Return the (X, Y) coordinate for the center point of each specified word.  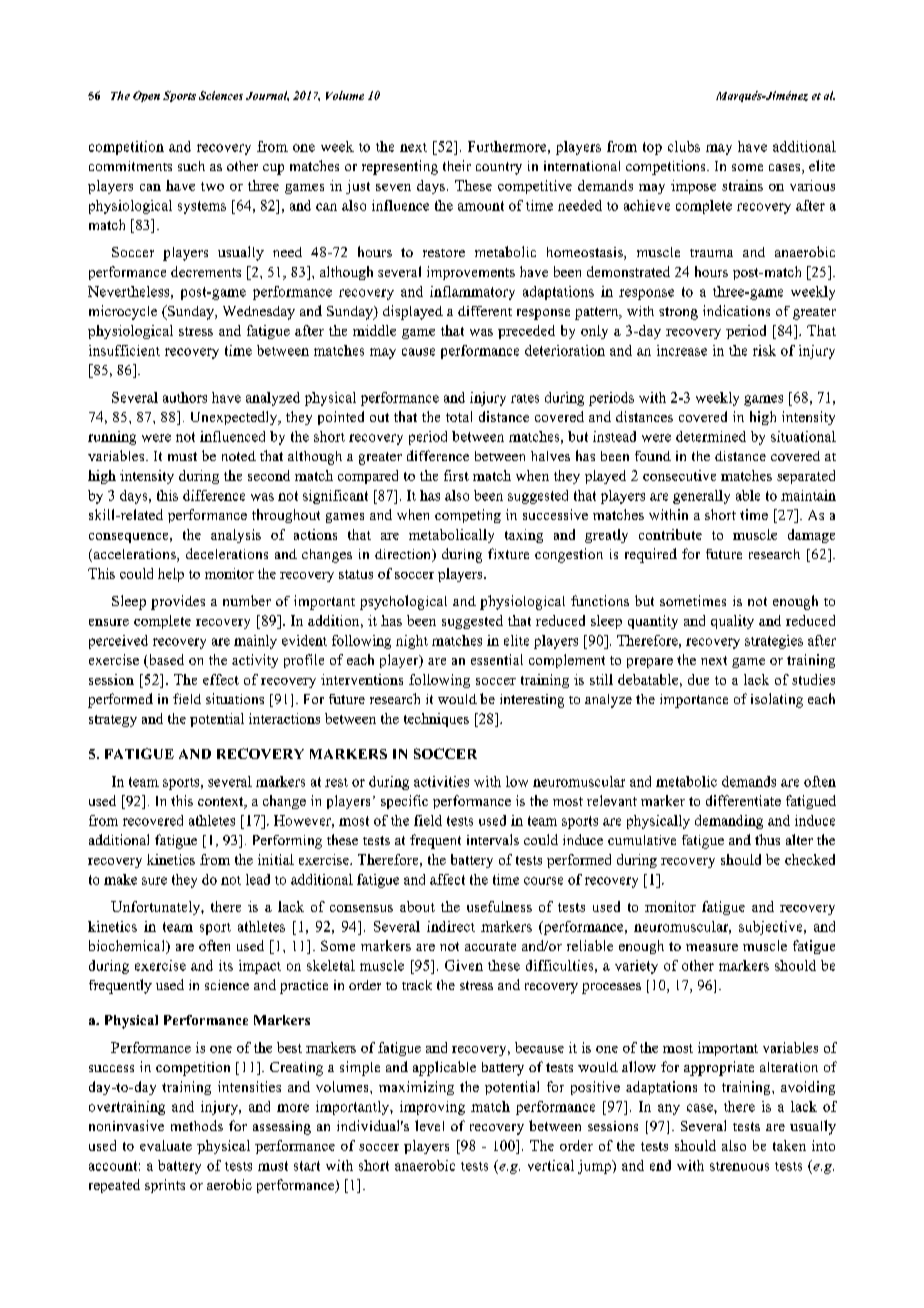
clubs (684, 146)
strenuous (739, 1166)
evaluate (166, 1145)
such (191, 166)
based (165, 661)
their (457, 165)
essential (497, 659)
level (429, 1125)
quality (732, 622)
